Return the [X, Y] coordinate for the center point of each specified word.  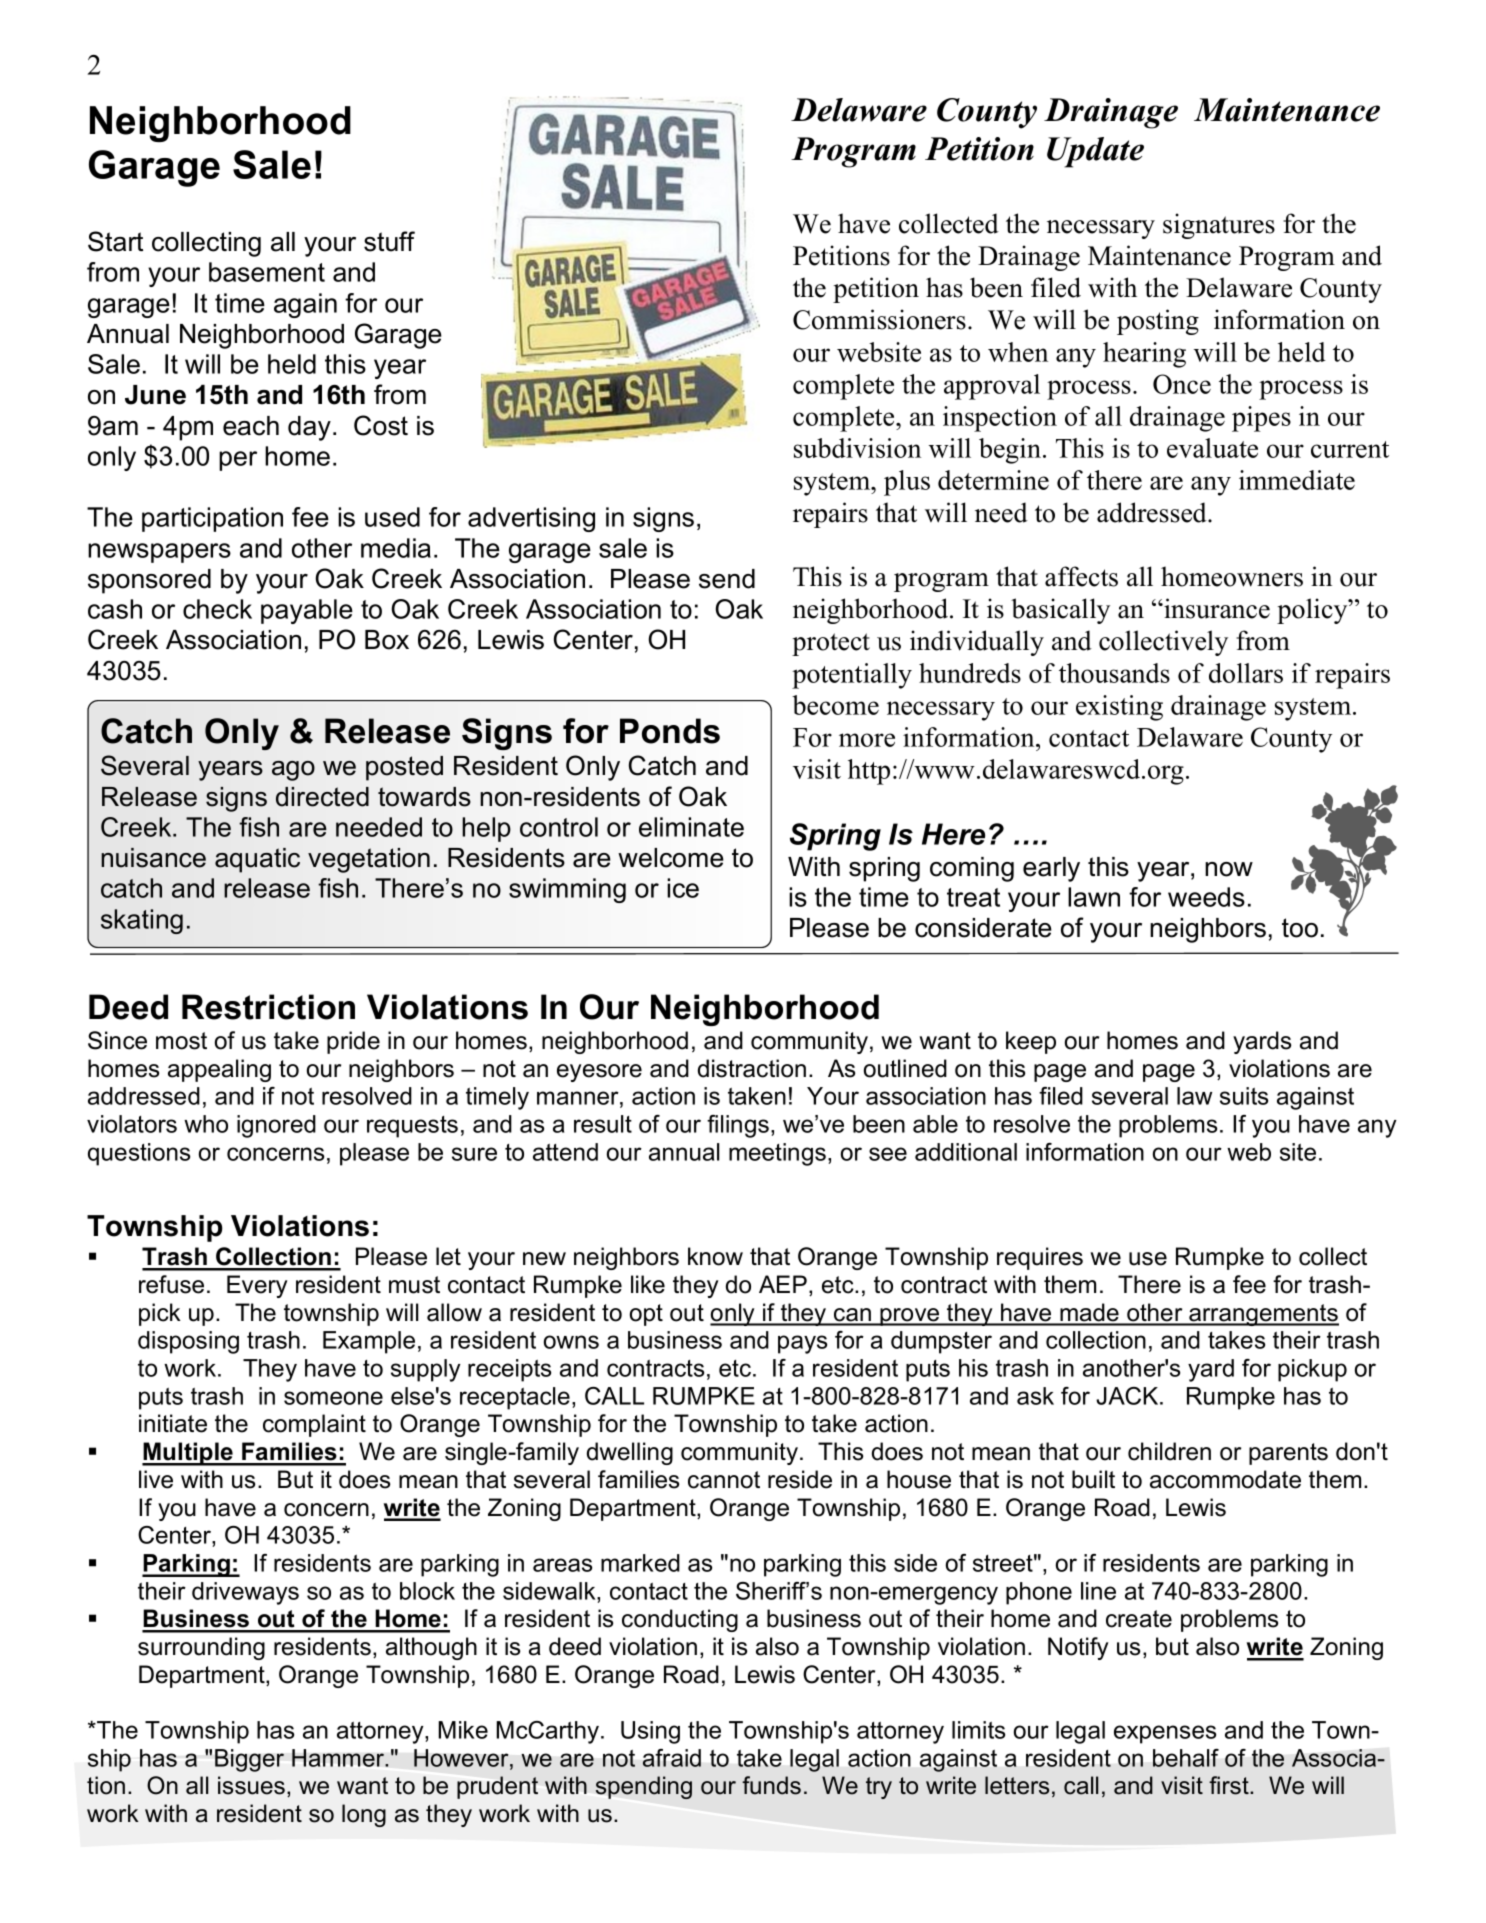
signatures [1219, 226]
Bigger [249, 1760]
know [715, 1256]
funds [771, 1785]
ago [293, 771]
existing [1119, 708]
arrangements [1263, 1315]
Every [257, 1286]
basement [267, 272]
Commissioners [879, 319]
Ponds [670, 731]
